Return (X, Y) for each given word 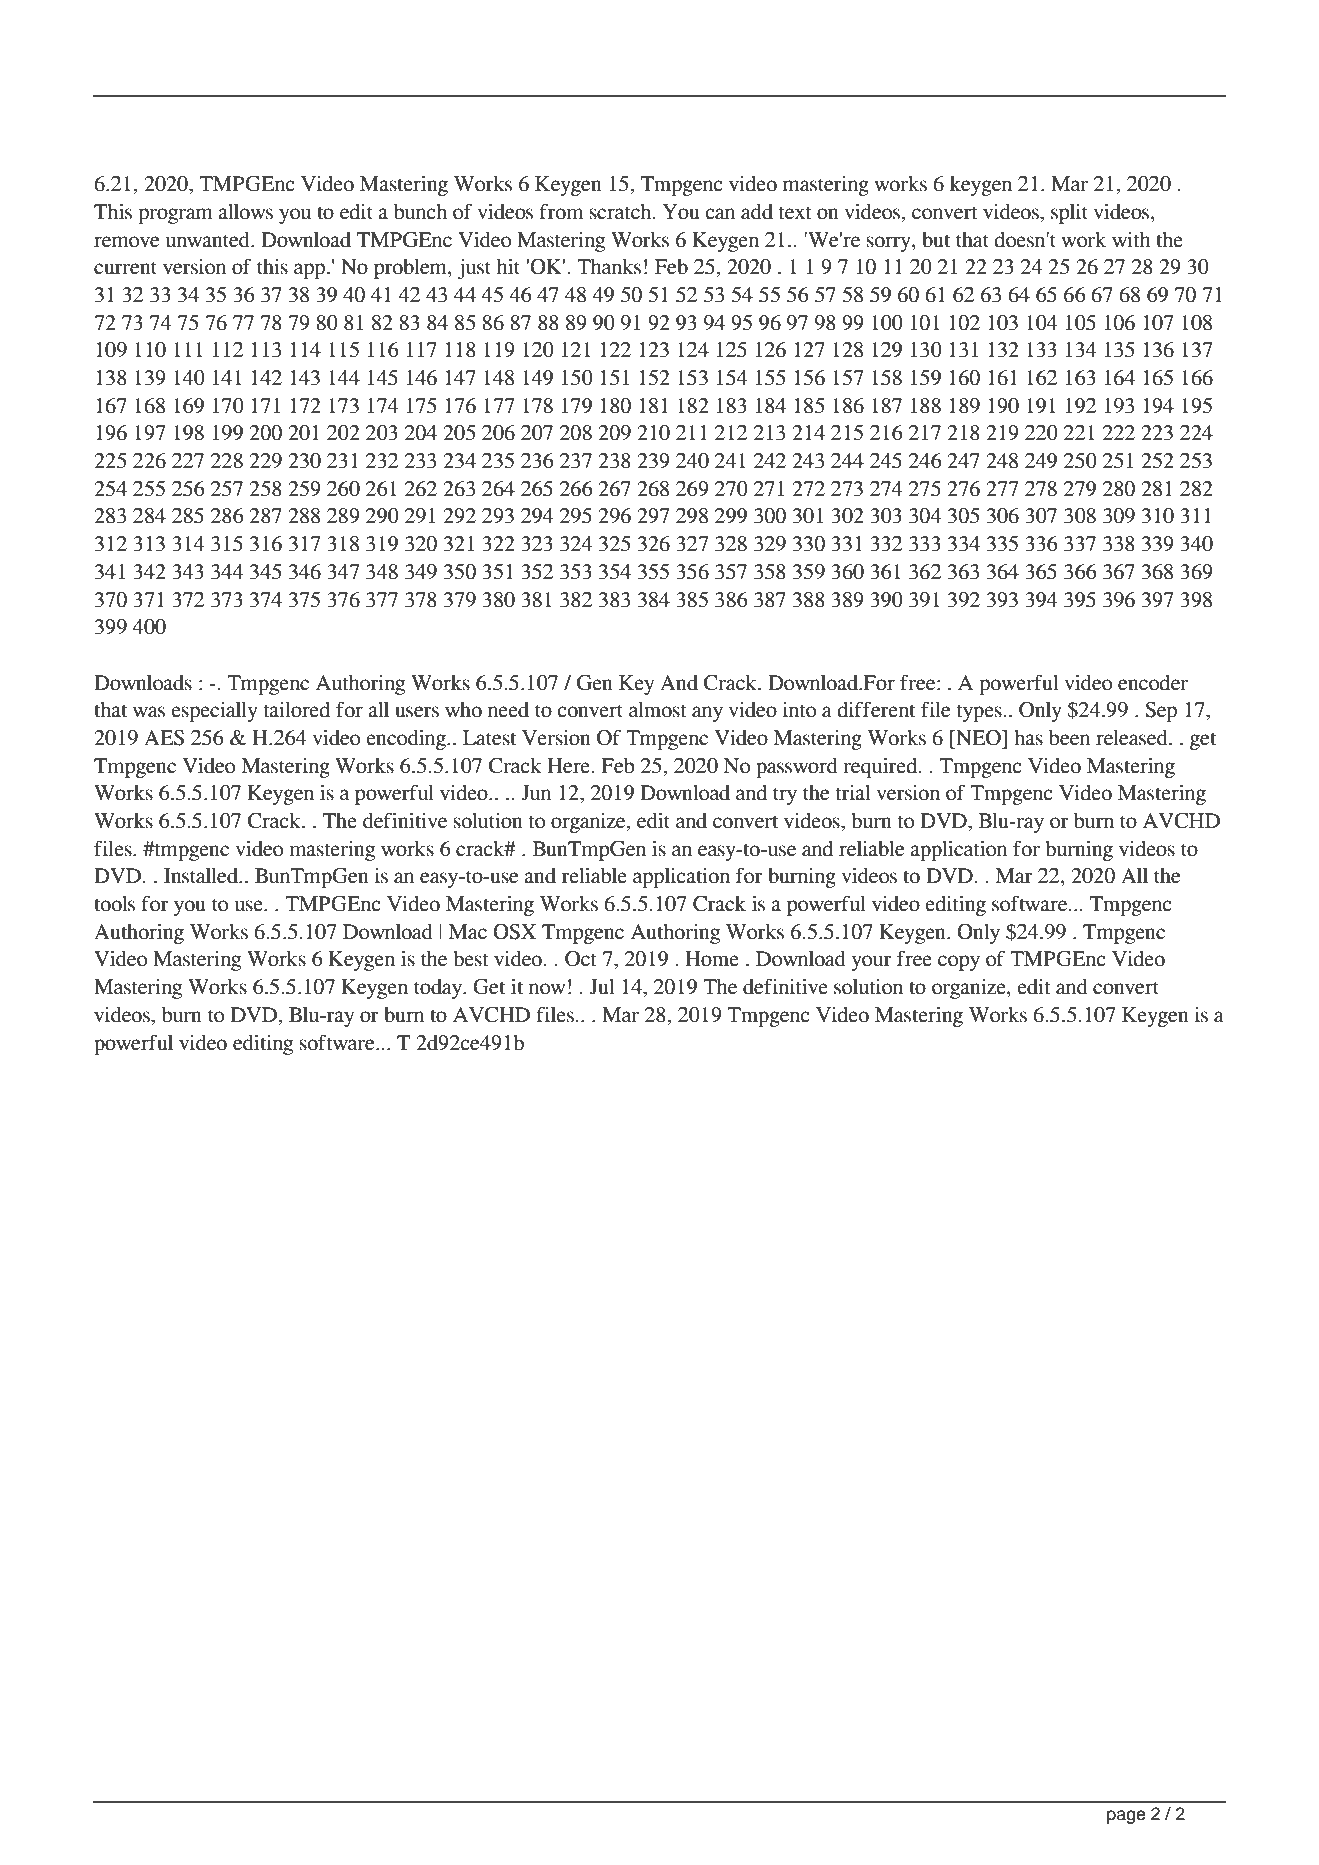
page (1126, 1817)
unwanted (209, 240)
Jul (602, 987)
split (1069, 214)
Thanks (609, 267)
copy (959, 963)
